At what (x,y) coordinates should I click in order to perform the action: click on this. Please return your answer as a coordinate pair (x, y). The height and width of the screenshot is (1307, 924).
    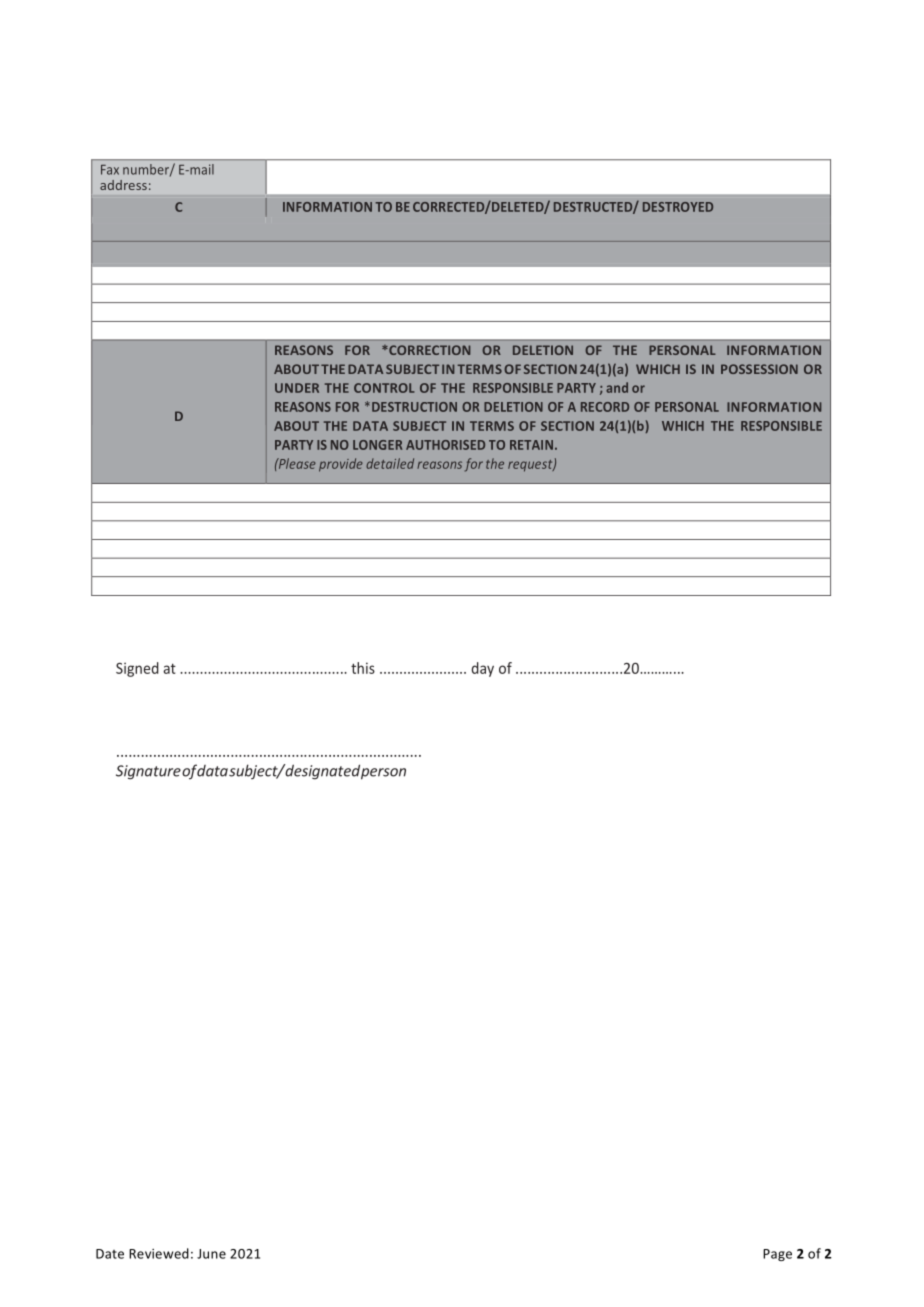
    Looking at the image, I should click on (363, 668).
